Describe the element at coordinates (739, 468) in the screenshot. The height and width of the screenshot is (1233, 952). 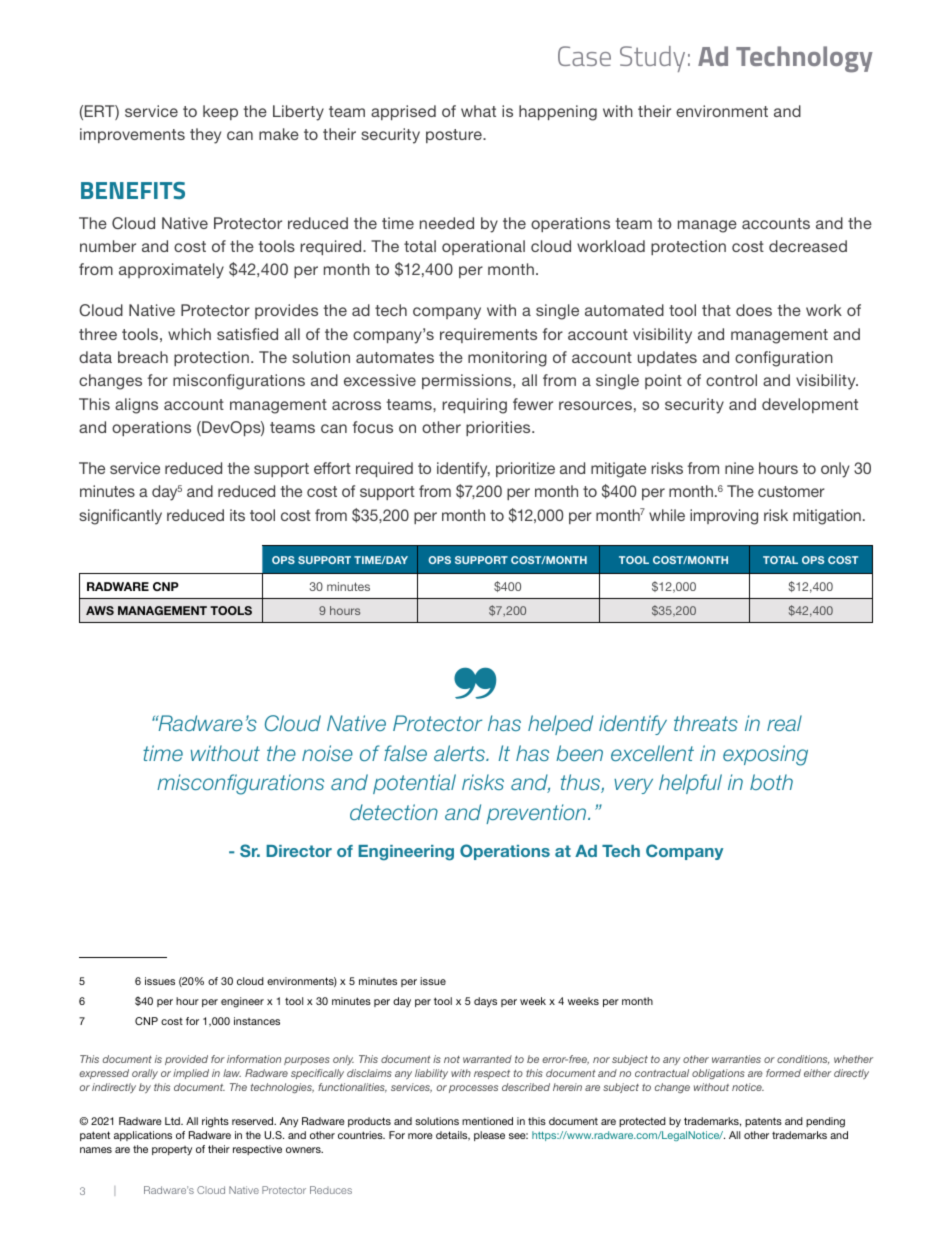
I see `nine` at that location.
